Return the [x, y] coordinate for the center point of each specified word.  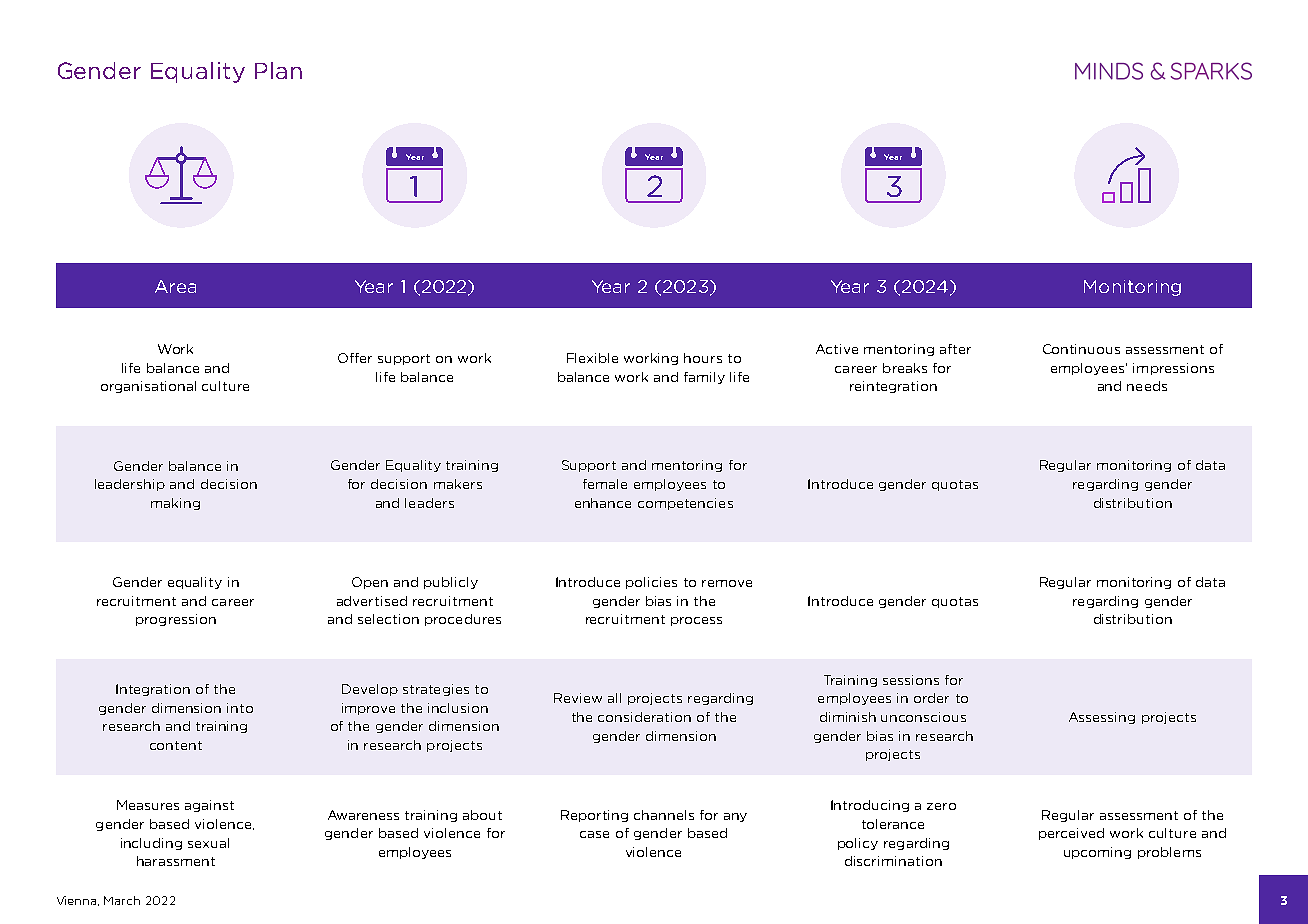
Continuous [1081, 349]
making [175, 504]
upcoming [1097, 853]
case [594, 834]
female [605, 484]
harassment [176, 861]
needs [1147, 386]
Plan [278, 70]
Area [175, 286]
